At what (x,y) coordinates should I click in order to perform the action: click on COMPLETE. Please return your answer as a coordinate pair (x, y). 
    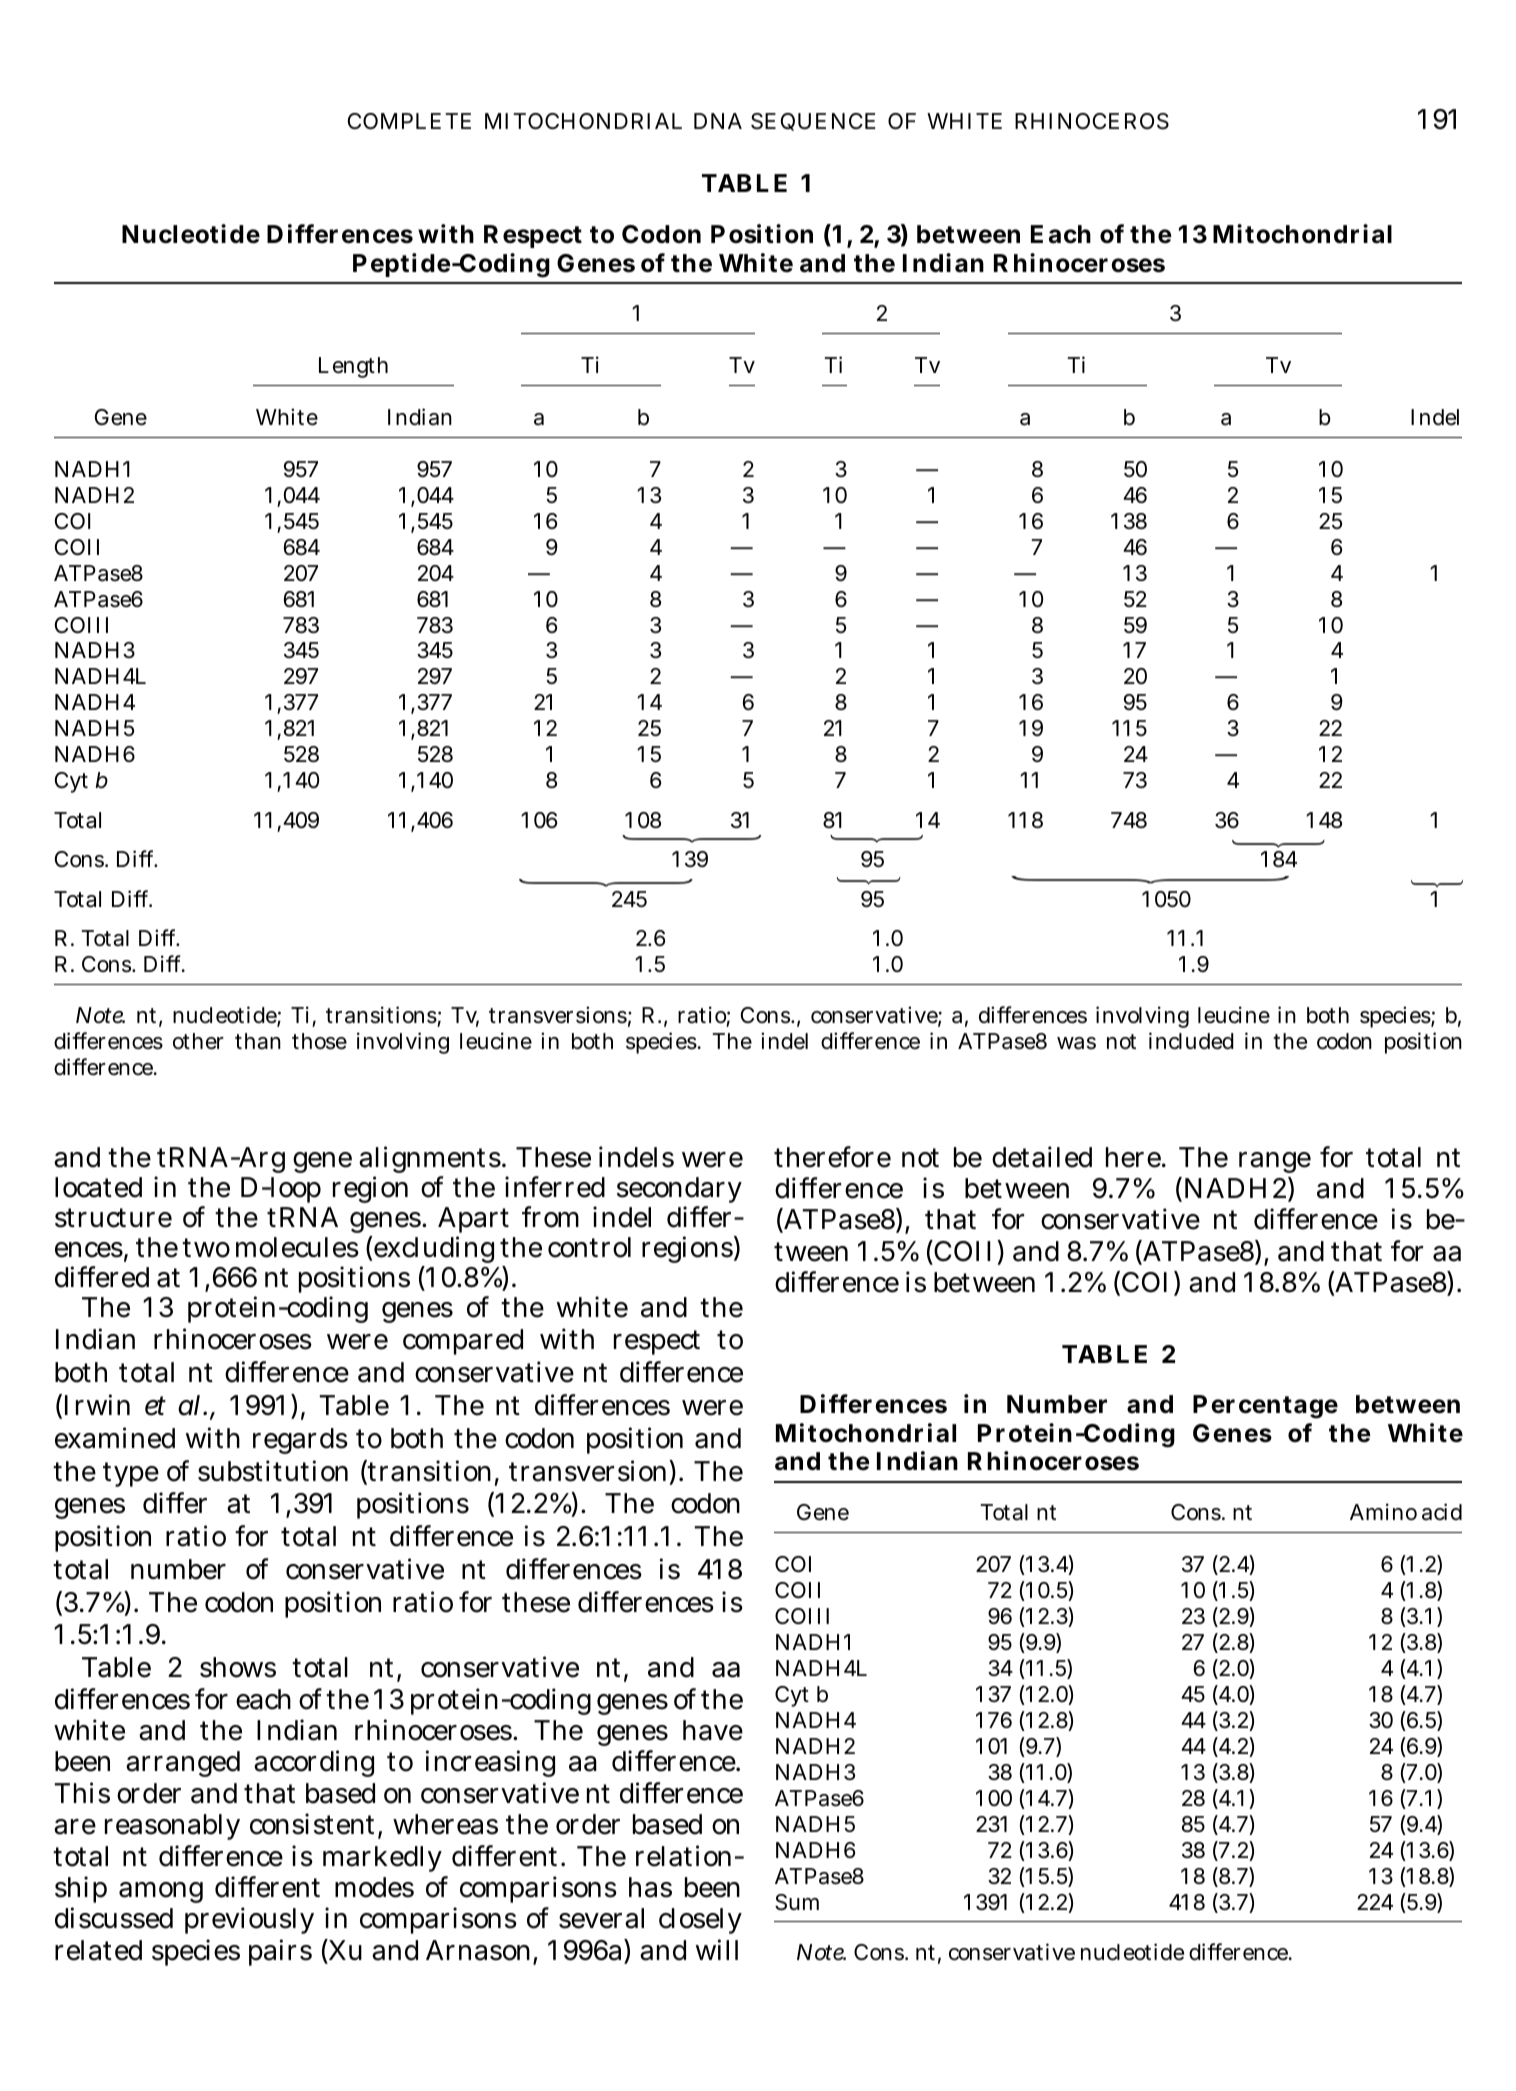
    Looking at the image, I should click on (409, 121).
